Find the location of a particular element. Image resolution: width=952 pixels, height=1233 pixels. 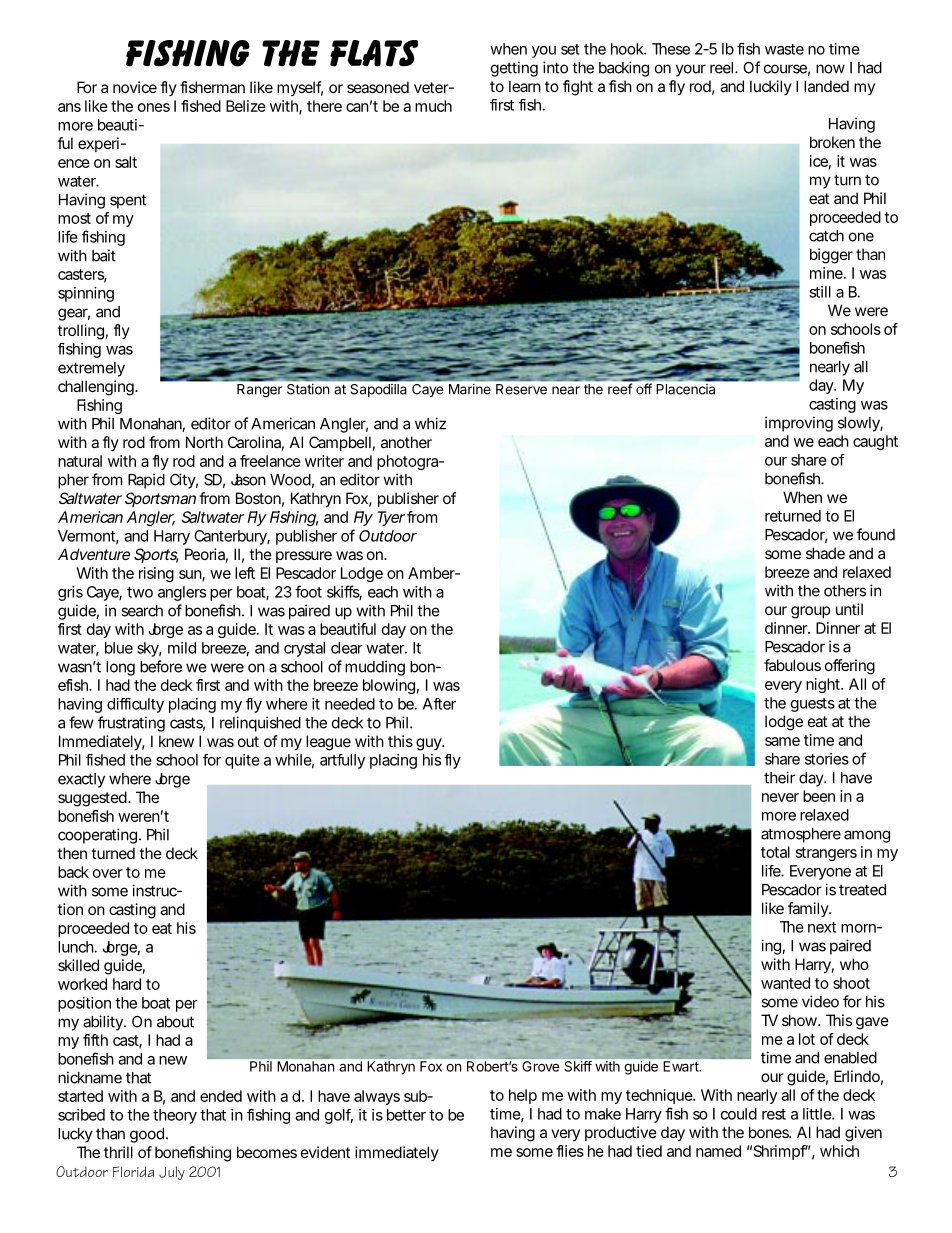

their is located at coordinates (779, 777).
